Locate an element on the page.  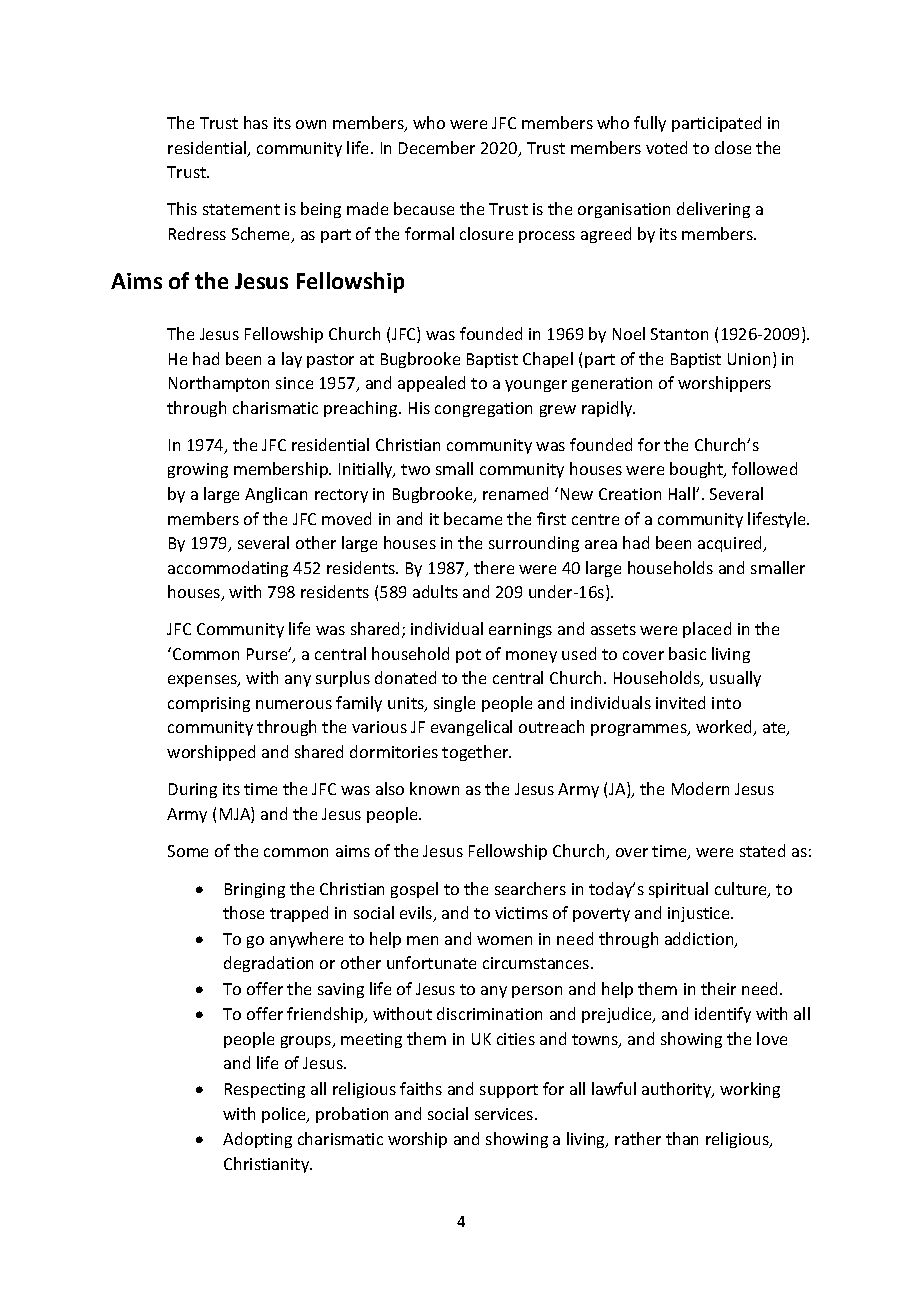
December is located at coordinates (437, 147).
